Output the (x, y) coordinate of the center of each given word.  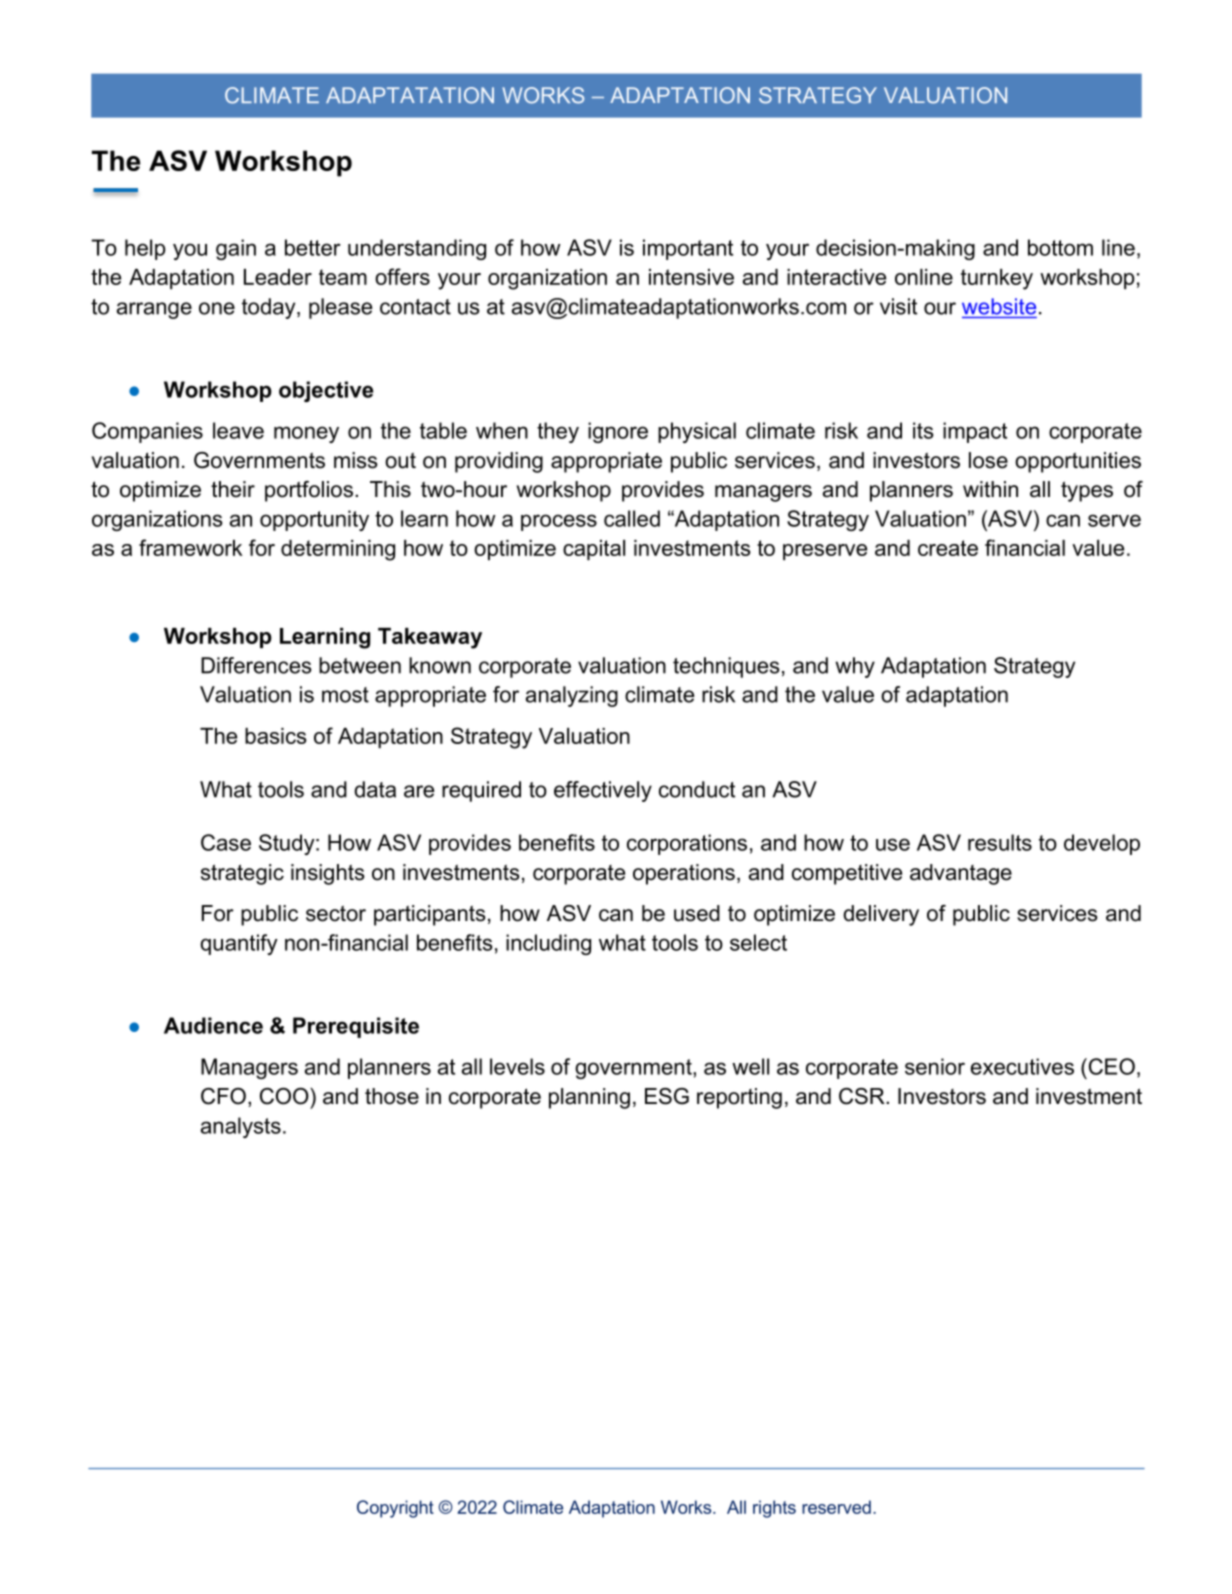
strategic (242, 874)
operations (684, 874)
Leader (278, 277)
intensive (691, 277)
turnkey (997, 279)
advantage (961, 874)
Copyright (395, 1509)
